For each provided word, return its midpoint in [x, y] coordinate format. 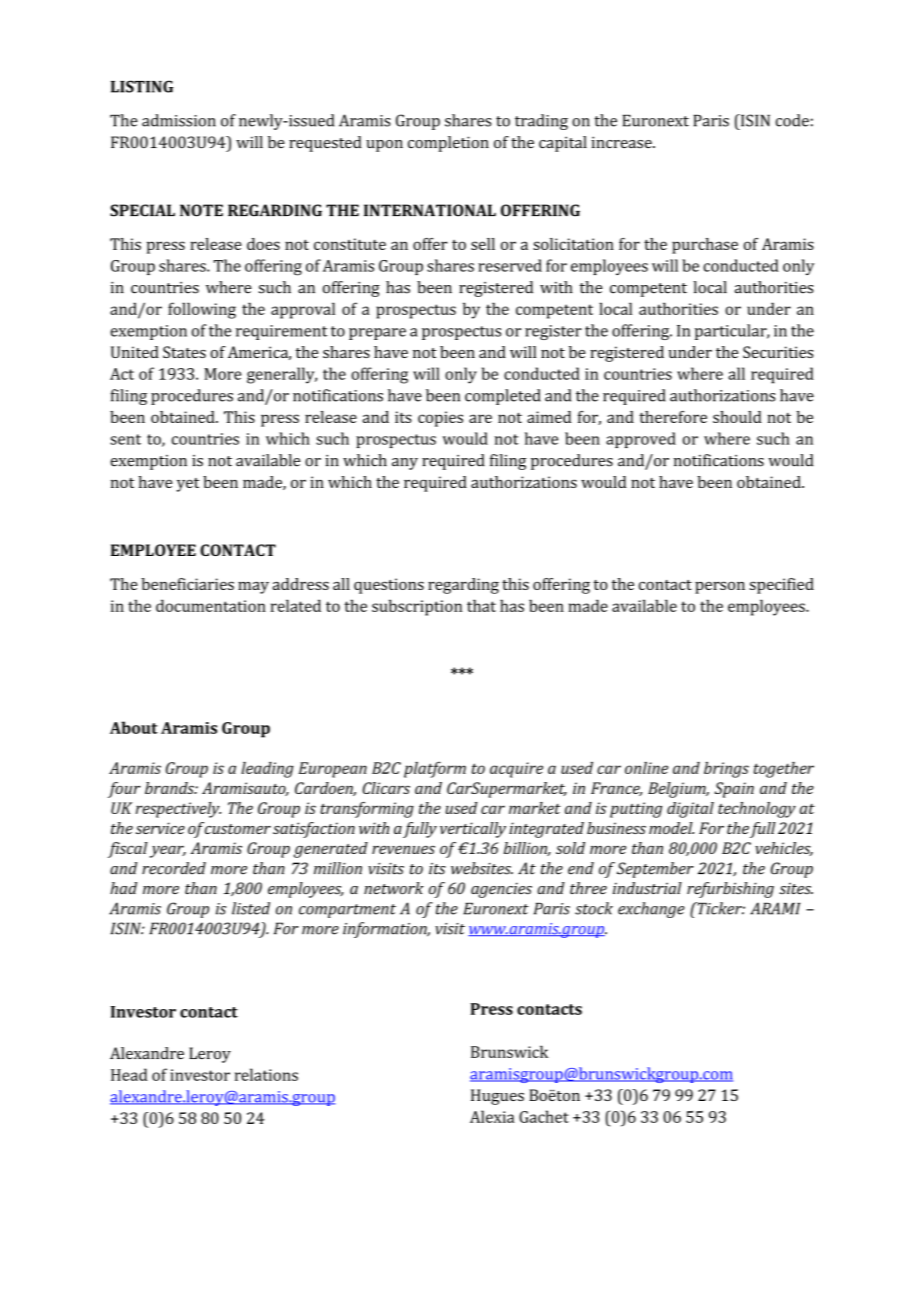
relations [266, 1074]
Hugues [497, 1097]
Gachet [544, 1116]
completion [448, 144]
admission [179, 120]
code [792, 120]
